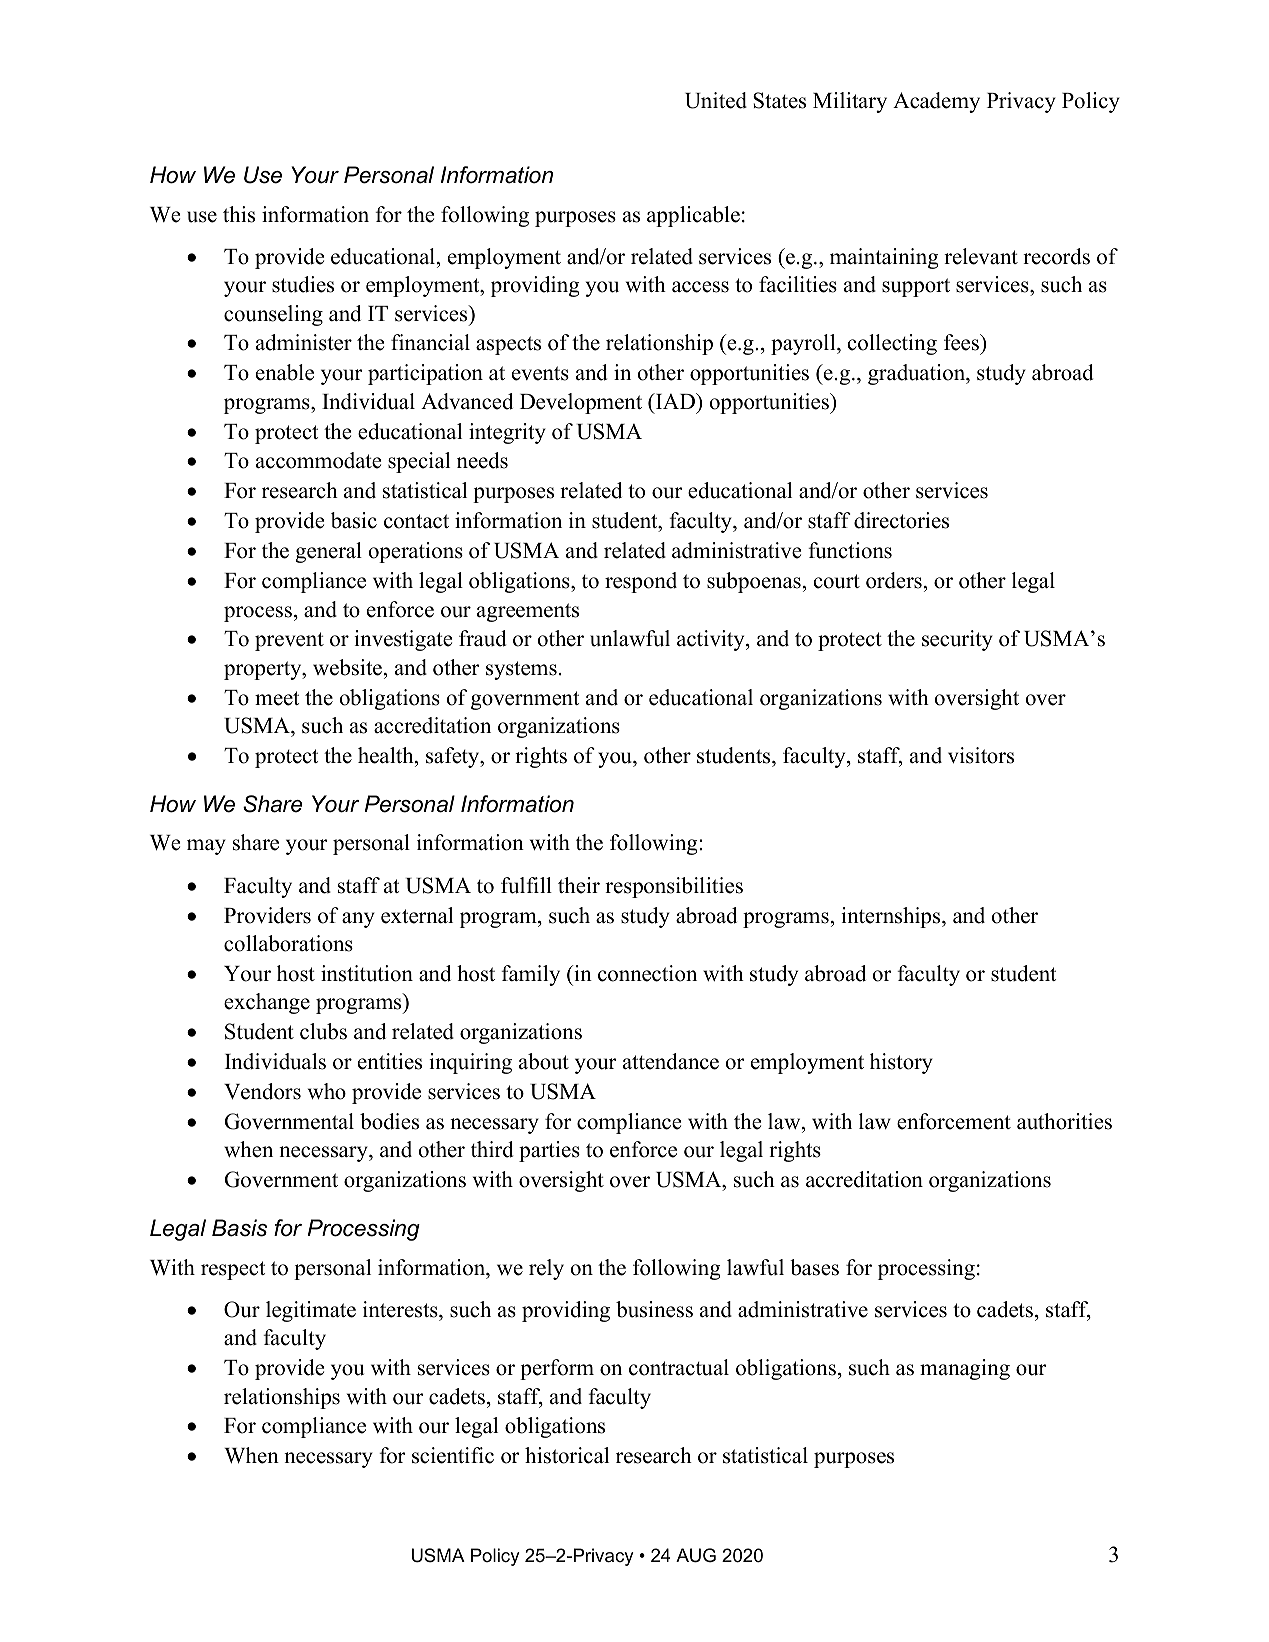 Image resolution: width=1269 pixels, height=1642 pixels. Describe the element at coordinates (675, 401) in the screenshot. I see `IAD` at that location.
